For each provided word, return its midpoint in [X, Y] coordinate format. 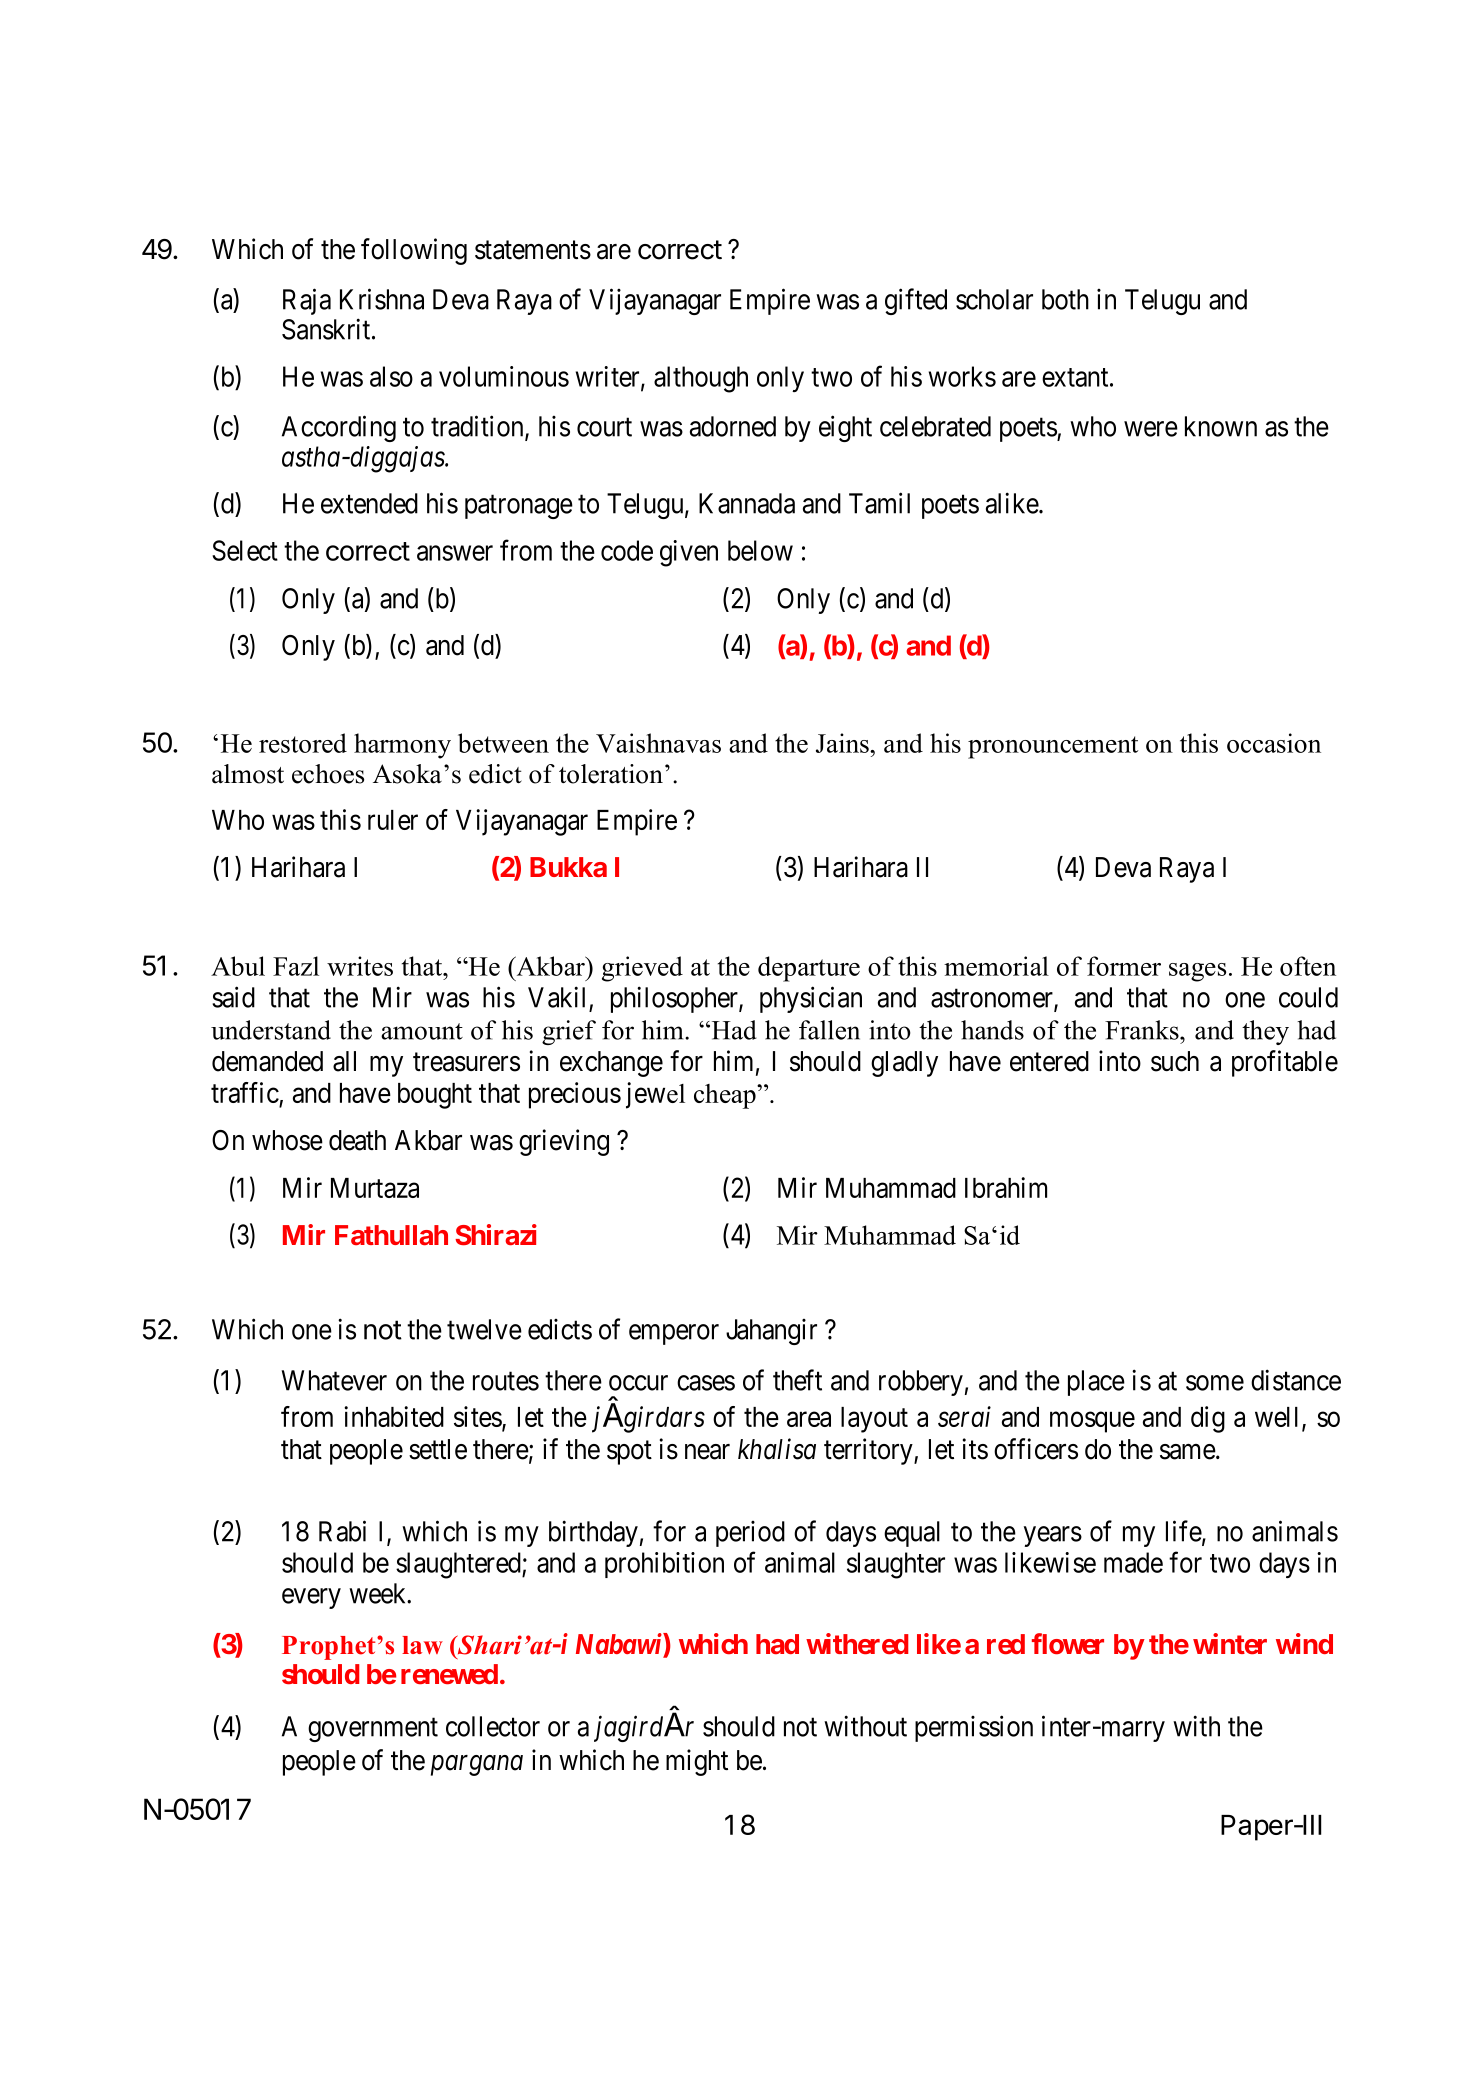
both [1065, 299]
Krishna [382, 299]
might [697, 1762]
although [701, 379]
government [373, 1730]
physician [811, 999]
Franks [1143, 1030]
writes [360, 966]
